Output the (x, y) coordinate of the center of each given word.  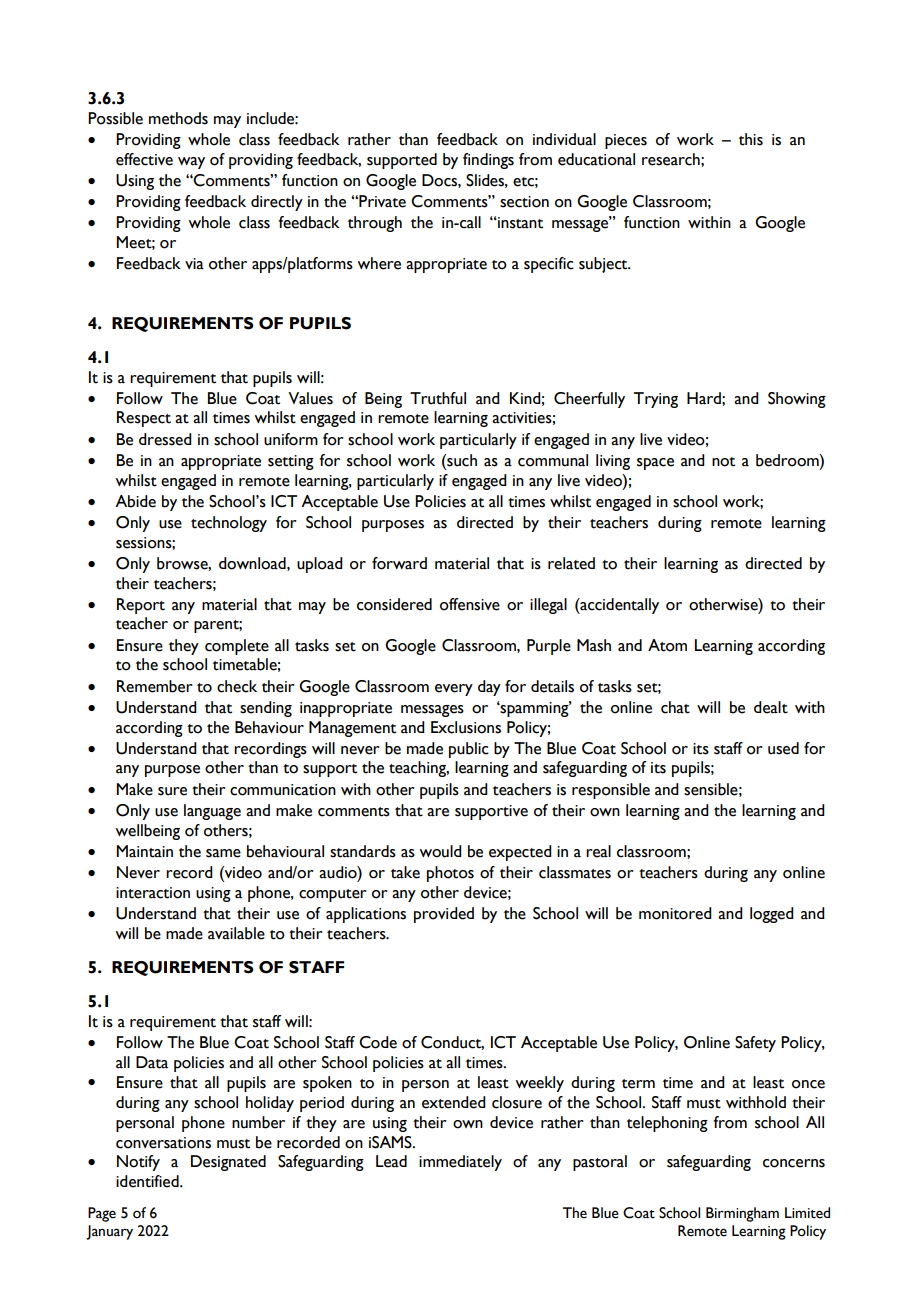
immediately (460, 1163)
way (191, 163)
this (751, 139)
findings (488, 161)
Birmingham (742, 1214)
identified (148, 1181)
